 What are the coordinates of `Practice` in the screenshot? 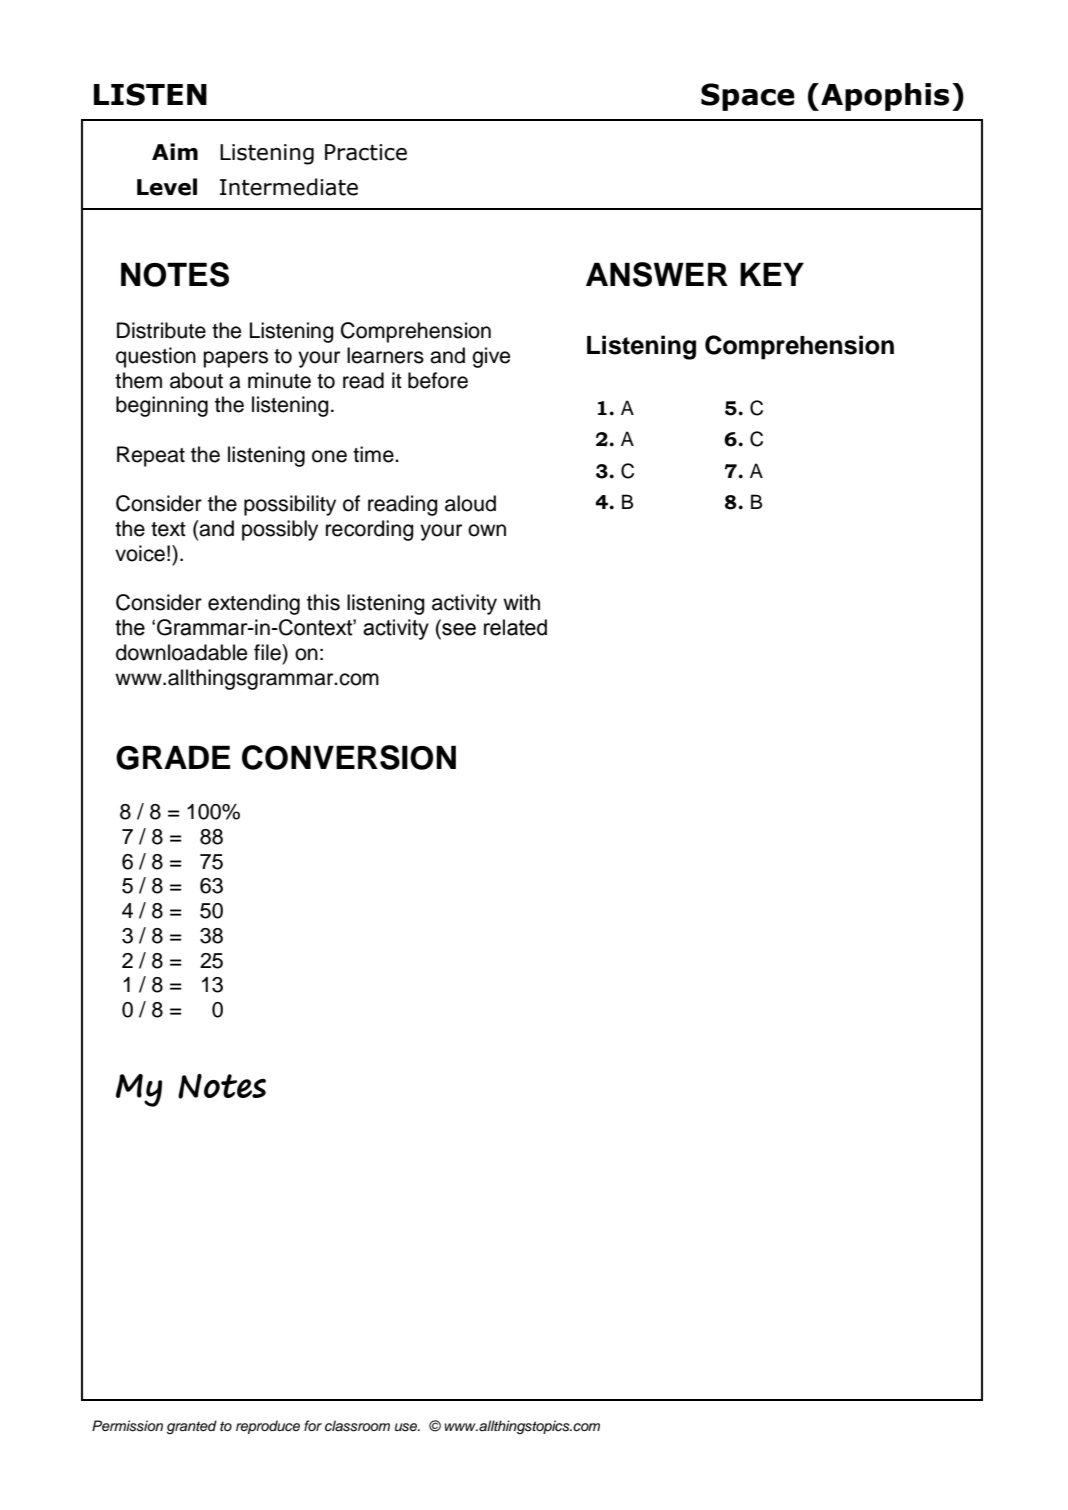 It's located at (366, 152).
